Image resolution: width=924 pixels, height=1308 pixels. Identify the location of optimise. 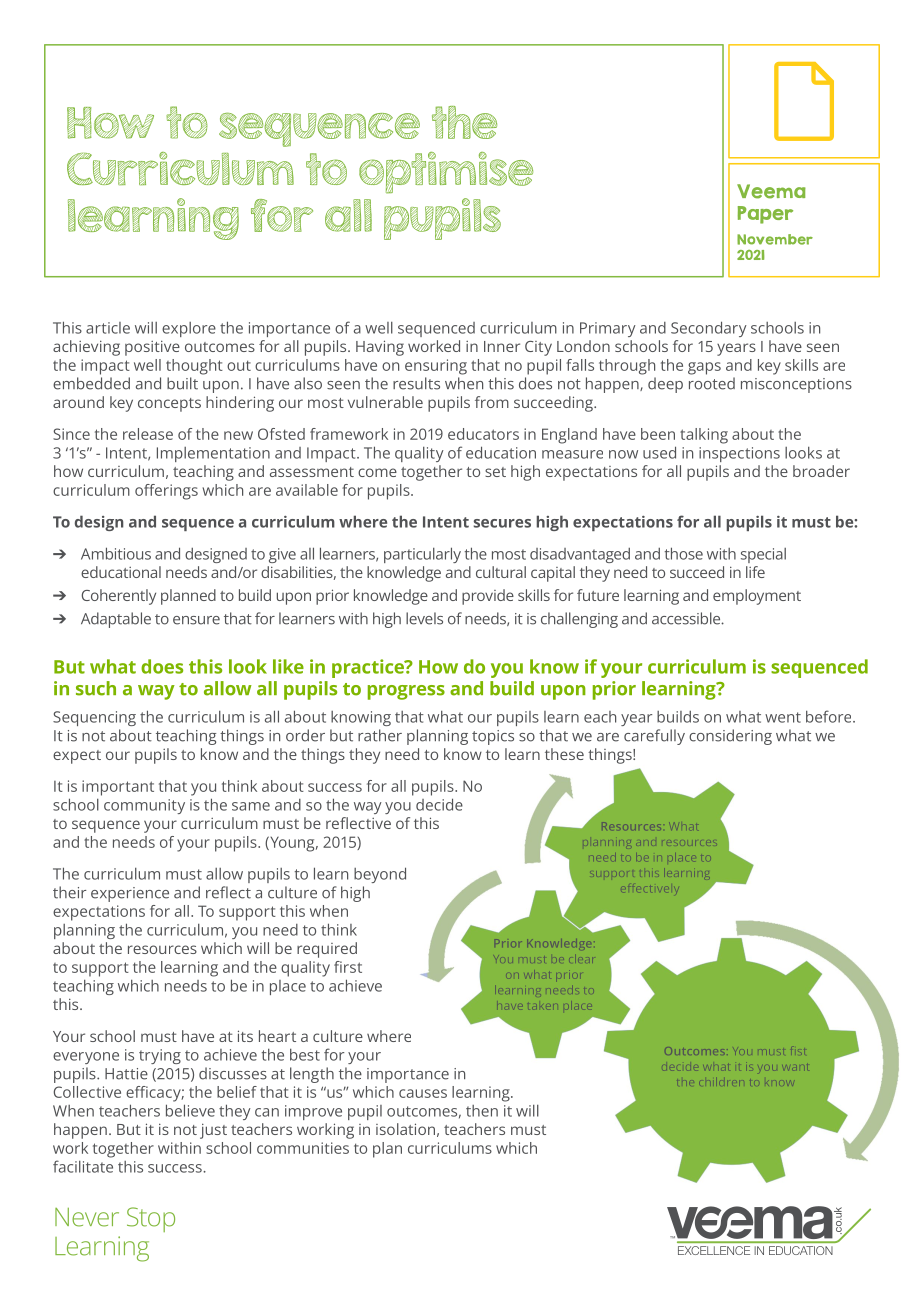
(446, 173).
